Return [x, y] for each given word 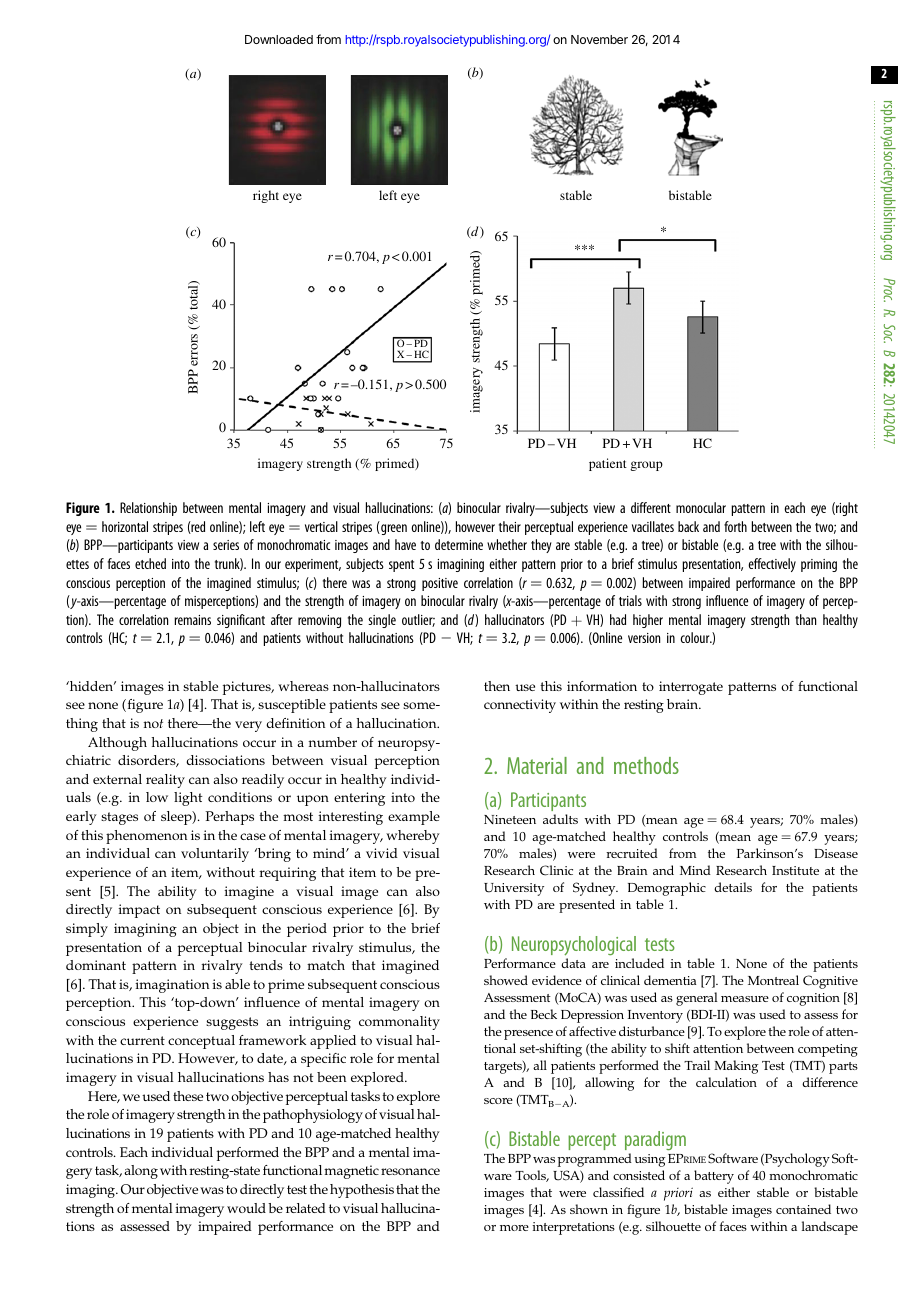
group [646, 466]
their [510, 526]
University [514, 889]
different [651, 507]
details [733, 887]
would [246, 1208]
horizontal [125, 526]
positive [440, 584]
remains [192, 620]
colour [696, 637]
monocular [701, 507]
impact [139, 911]
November [599, 39]
